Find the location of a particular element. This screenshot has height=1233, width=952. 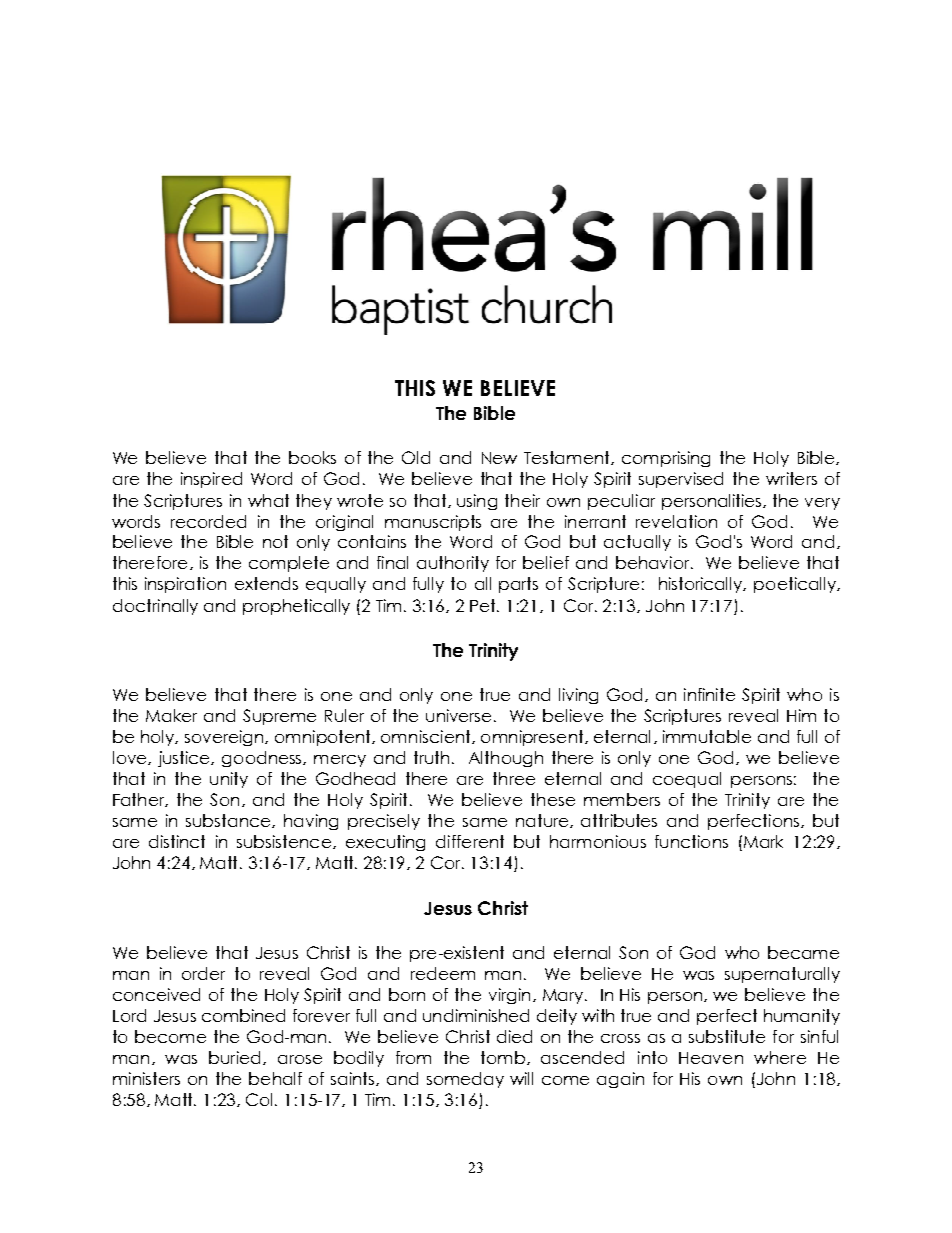

New is located at coordinates (499, 458).
